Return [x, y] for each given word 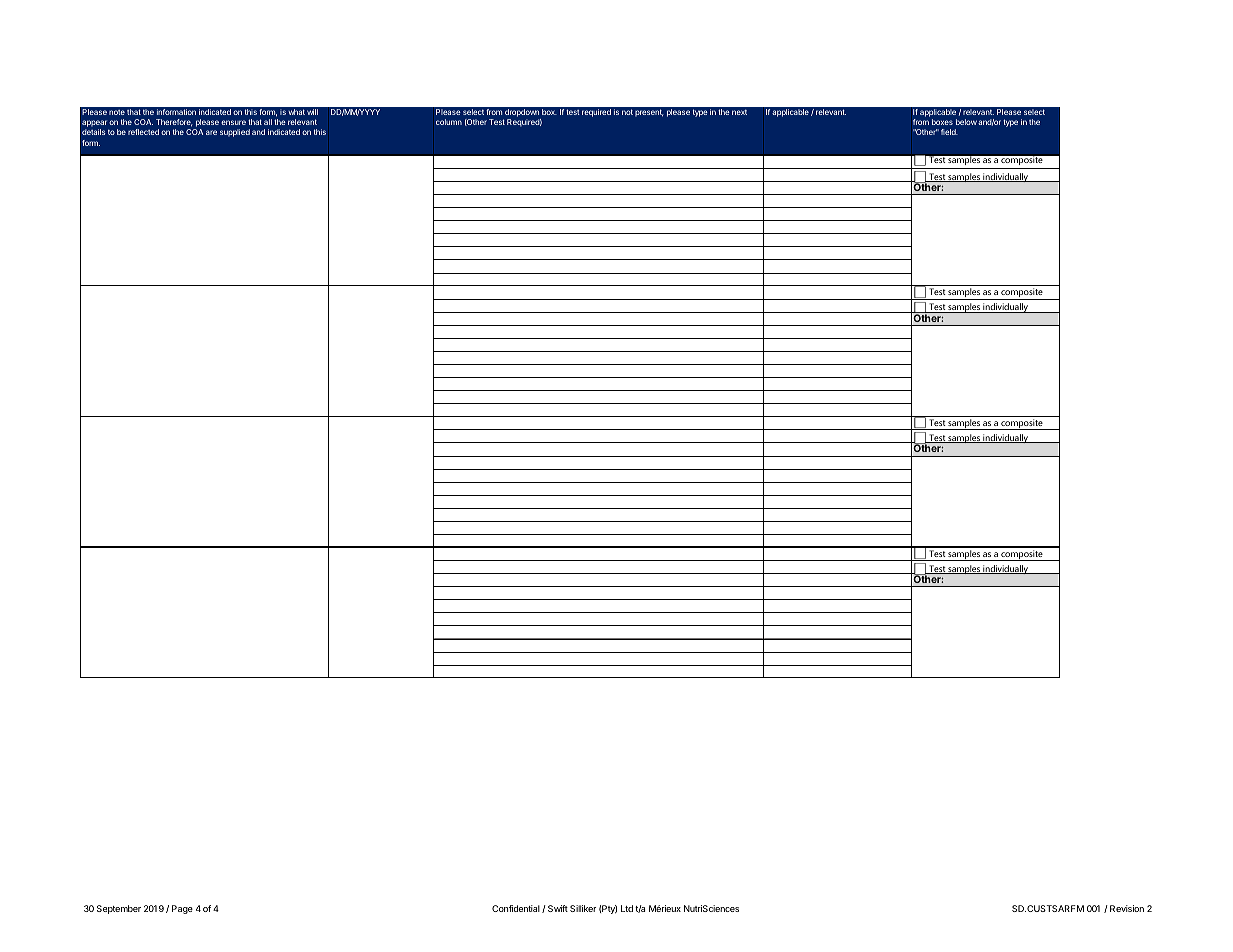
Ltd [627, 908]
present [649, 113]
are [211, 132]
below [966, 122]
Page [182, 909]
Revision [1127, 908]
